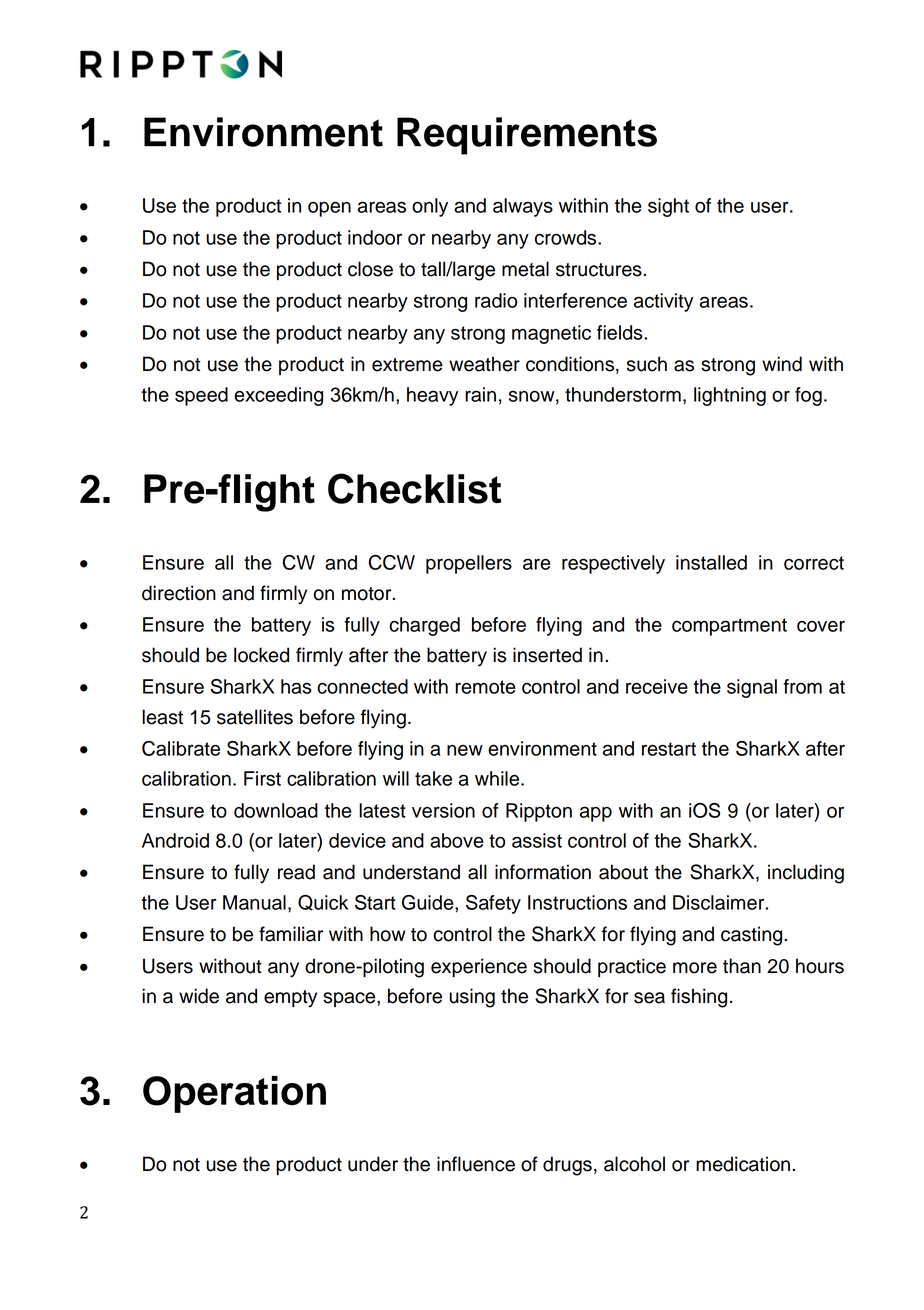 The width and height of the screenshot is (924, 1310). What do you see at coordinates (485, 687) in the screenshot?
I see `remote` at bounding box center [485, 687].
